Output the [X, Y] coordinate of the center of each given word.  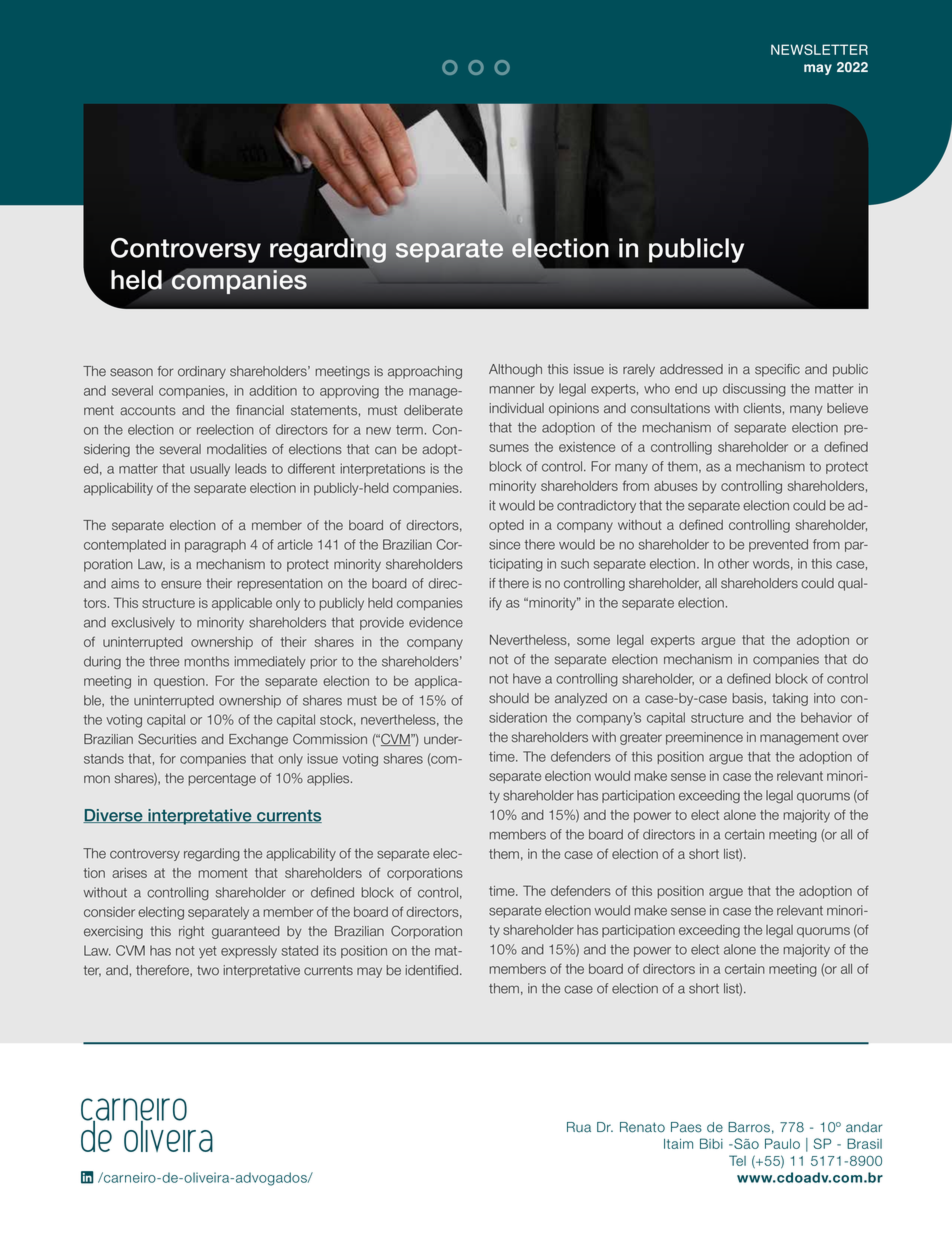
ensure [181, 584]
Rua [579, 1127]
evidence [436, 622]
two [208, 970]
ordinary [202, 372]
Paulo [782, 1143]
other [733, 563]
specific [777, 370]
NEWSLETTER [819, 49]
